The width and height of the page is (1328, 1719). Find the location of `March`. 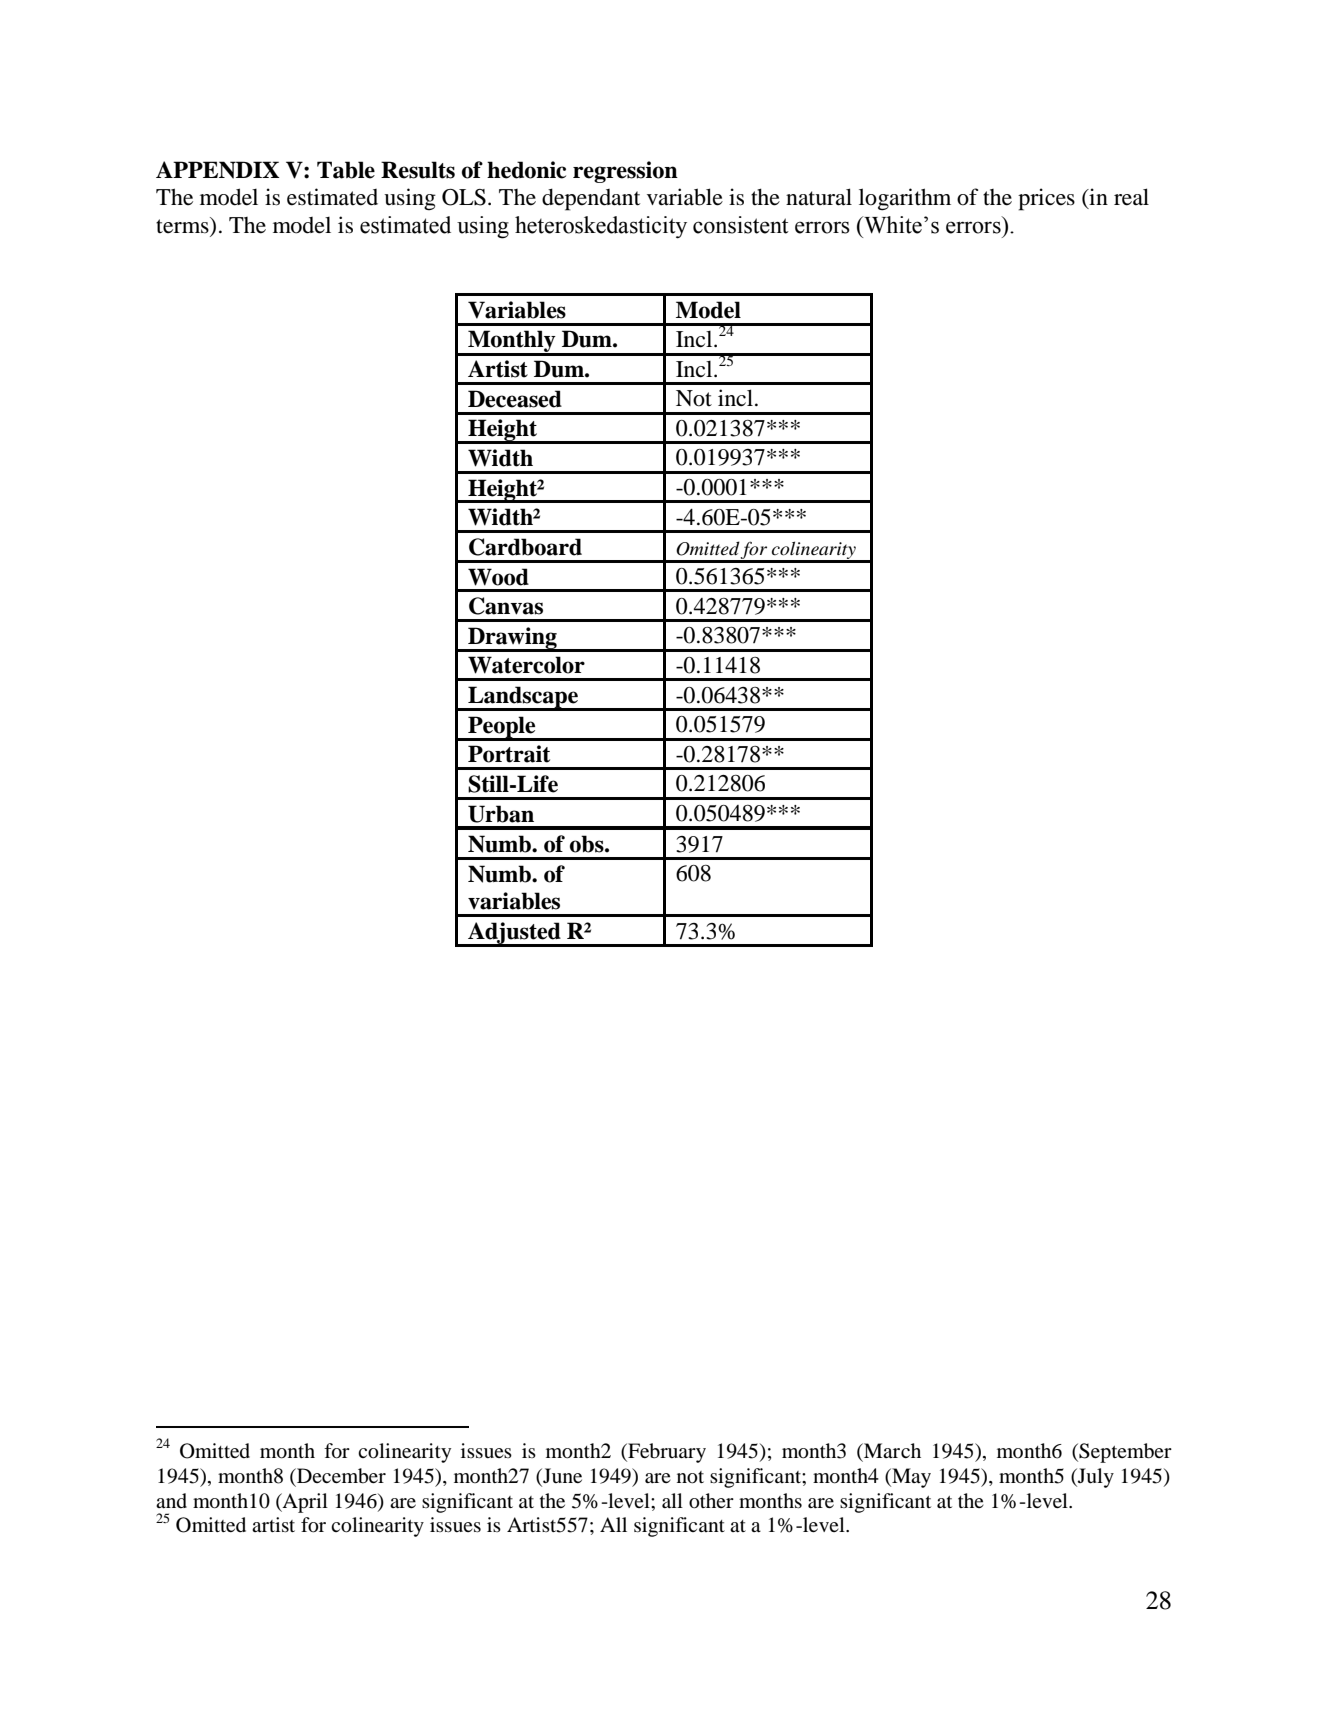

March is located at coordinates (891, 1450).
